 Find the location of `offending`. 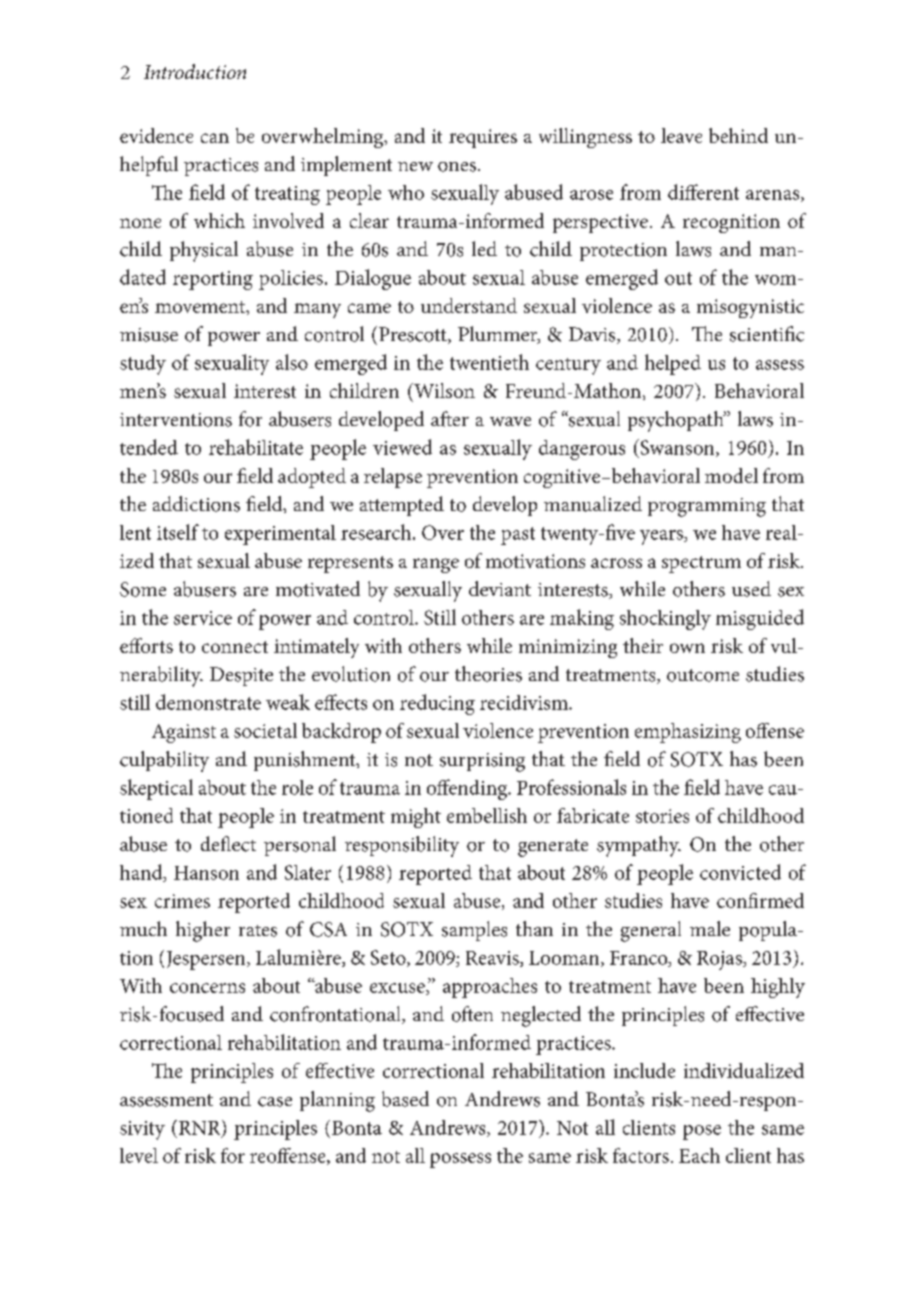

offending is located at coordinates (468, 789).
